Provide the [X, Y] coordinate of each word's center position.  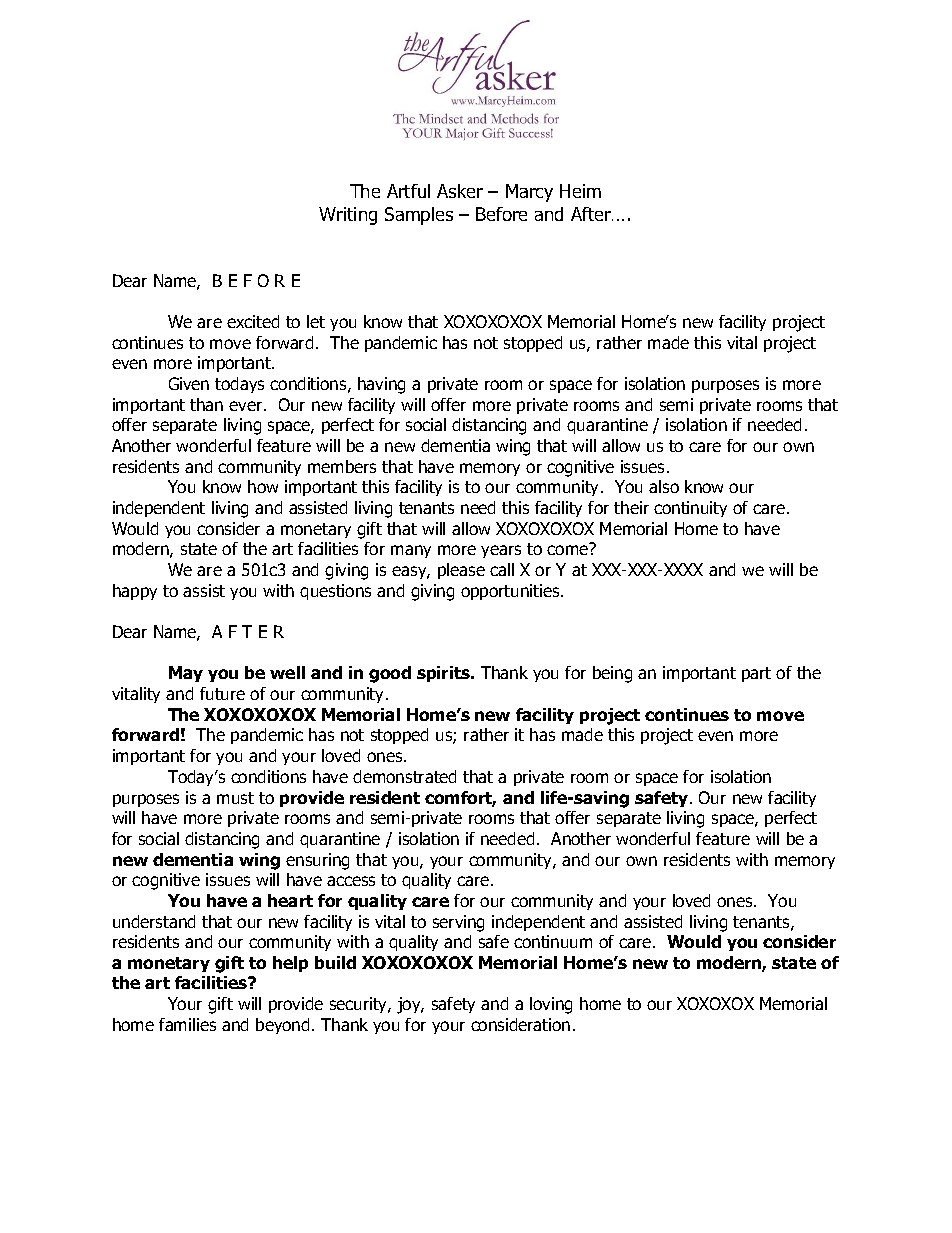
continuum [553, 941]
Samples [419, 216]
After [592, 214]
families [187, 1024]
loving [551, 1005]
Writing [348, 216]
